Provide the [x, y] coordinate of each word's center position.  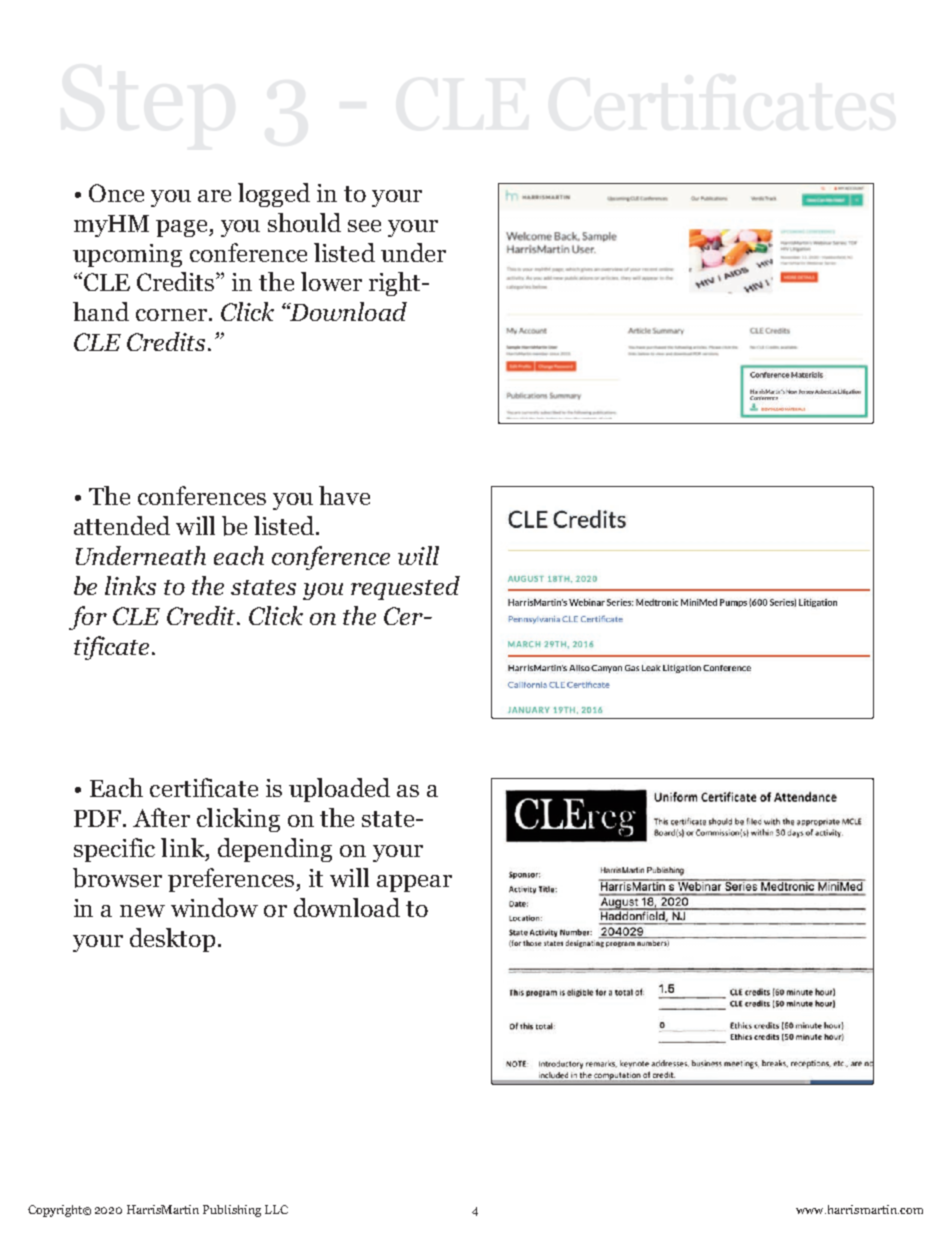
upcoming [127, 255]
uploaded [339, 790]
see [364, 226]
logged [274, 195]
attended [122, 525]
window [214, 907]
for [88, 618]
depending [275, 850]
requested [405, 588]
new [142, 911]
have [344, 495]
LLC [276, 1209]
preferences [232, 880]
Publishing [232, 1211]
